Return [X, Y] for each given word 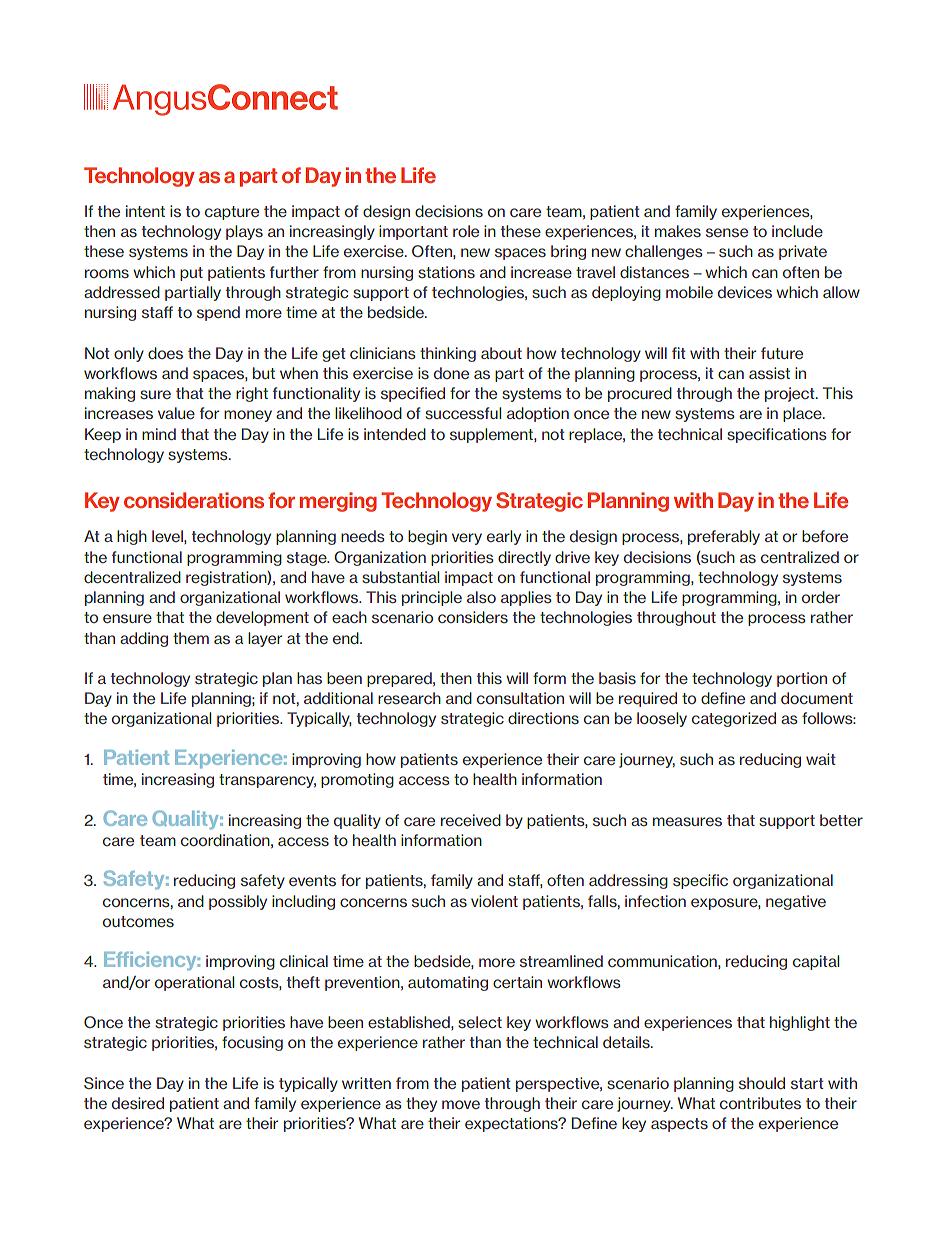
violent [494, 901]
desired [138, 1103]
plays [244, 232]
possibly [238, 902]
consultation [520, 698]
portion [802, 679]
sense [727, 233]
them [191, 638]
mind [159, 434]
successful [463, 413]
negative [796, 902]
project [791, 394]
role [466, 231]
